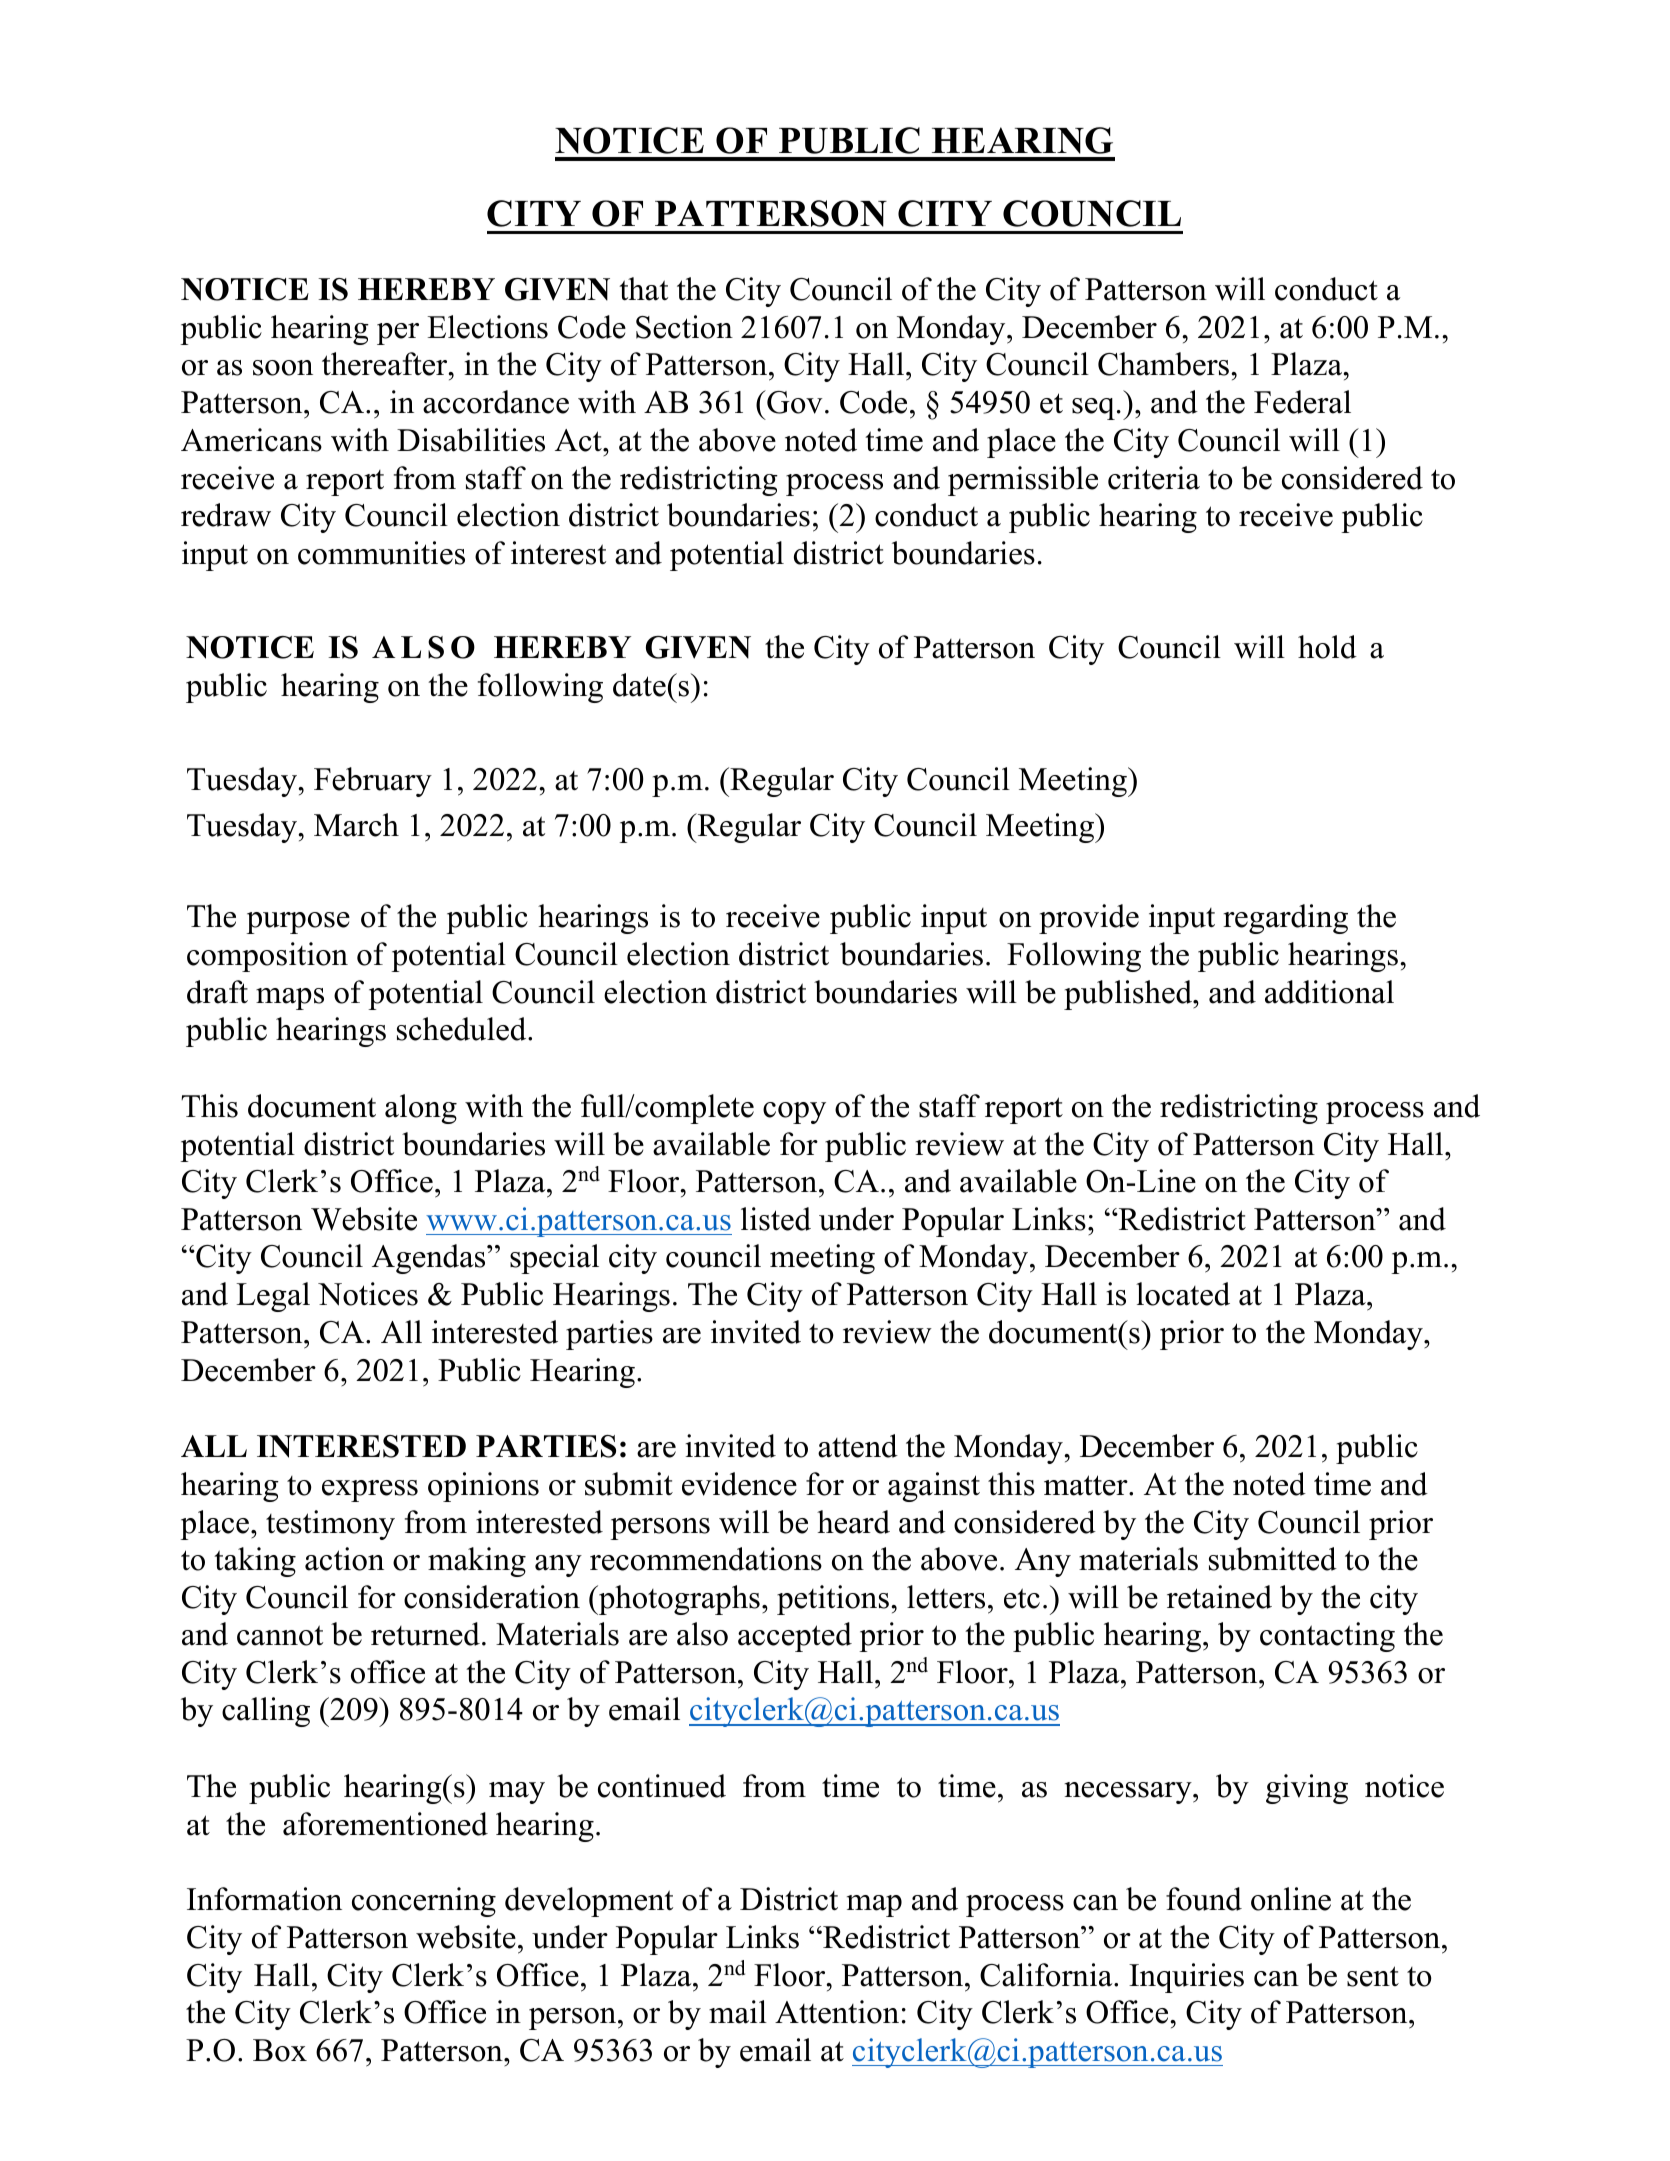  What do you see at coordinates (421, 1109) in the screenshot?
I see `along` at bounding box center [421, 1109].
